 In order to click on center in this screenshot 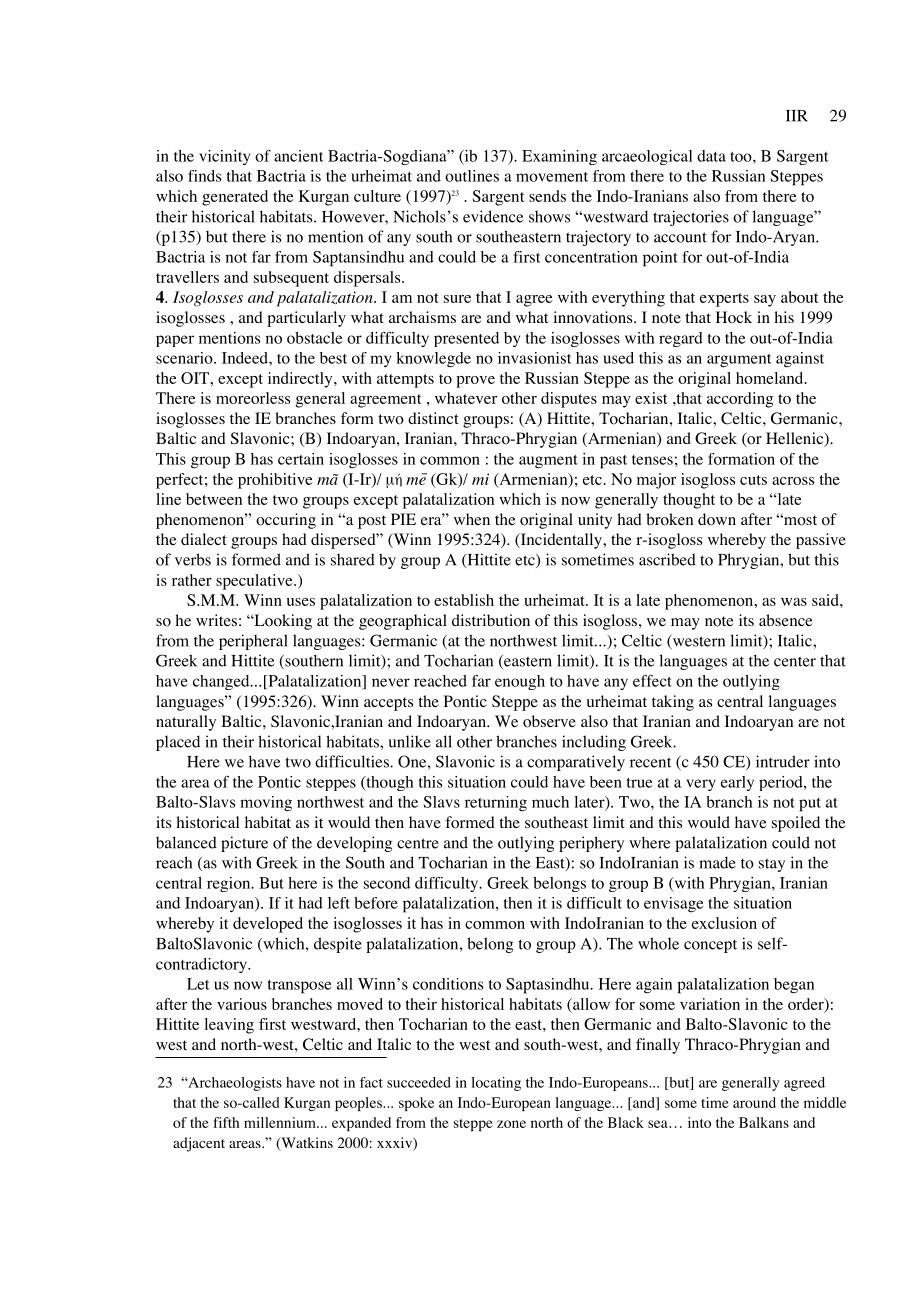, I will do `click(795, 661)`.
